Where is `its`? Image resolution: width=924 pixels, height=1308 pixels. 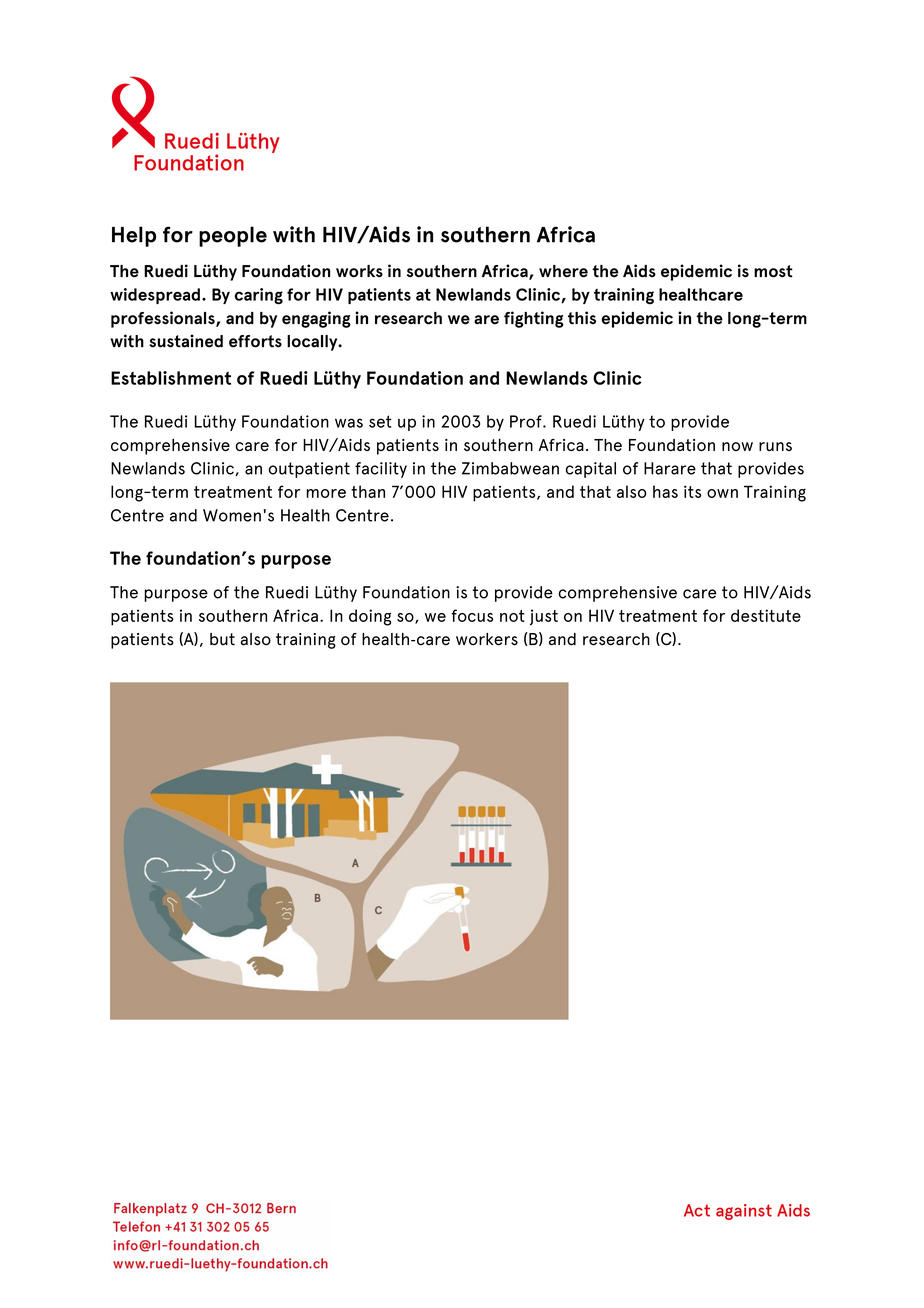
its is located at coordinates (692, 491).
